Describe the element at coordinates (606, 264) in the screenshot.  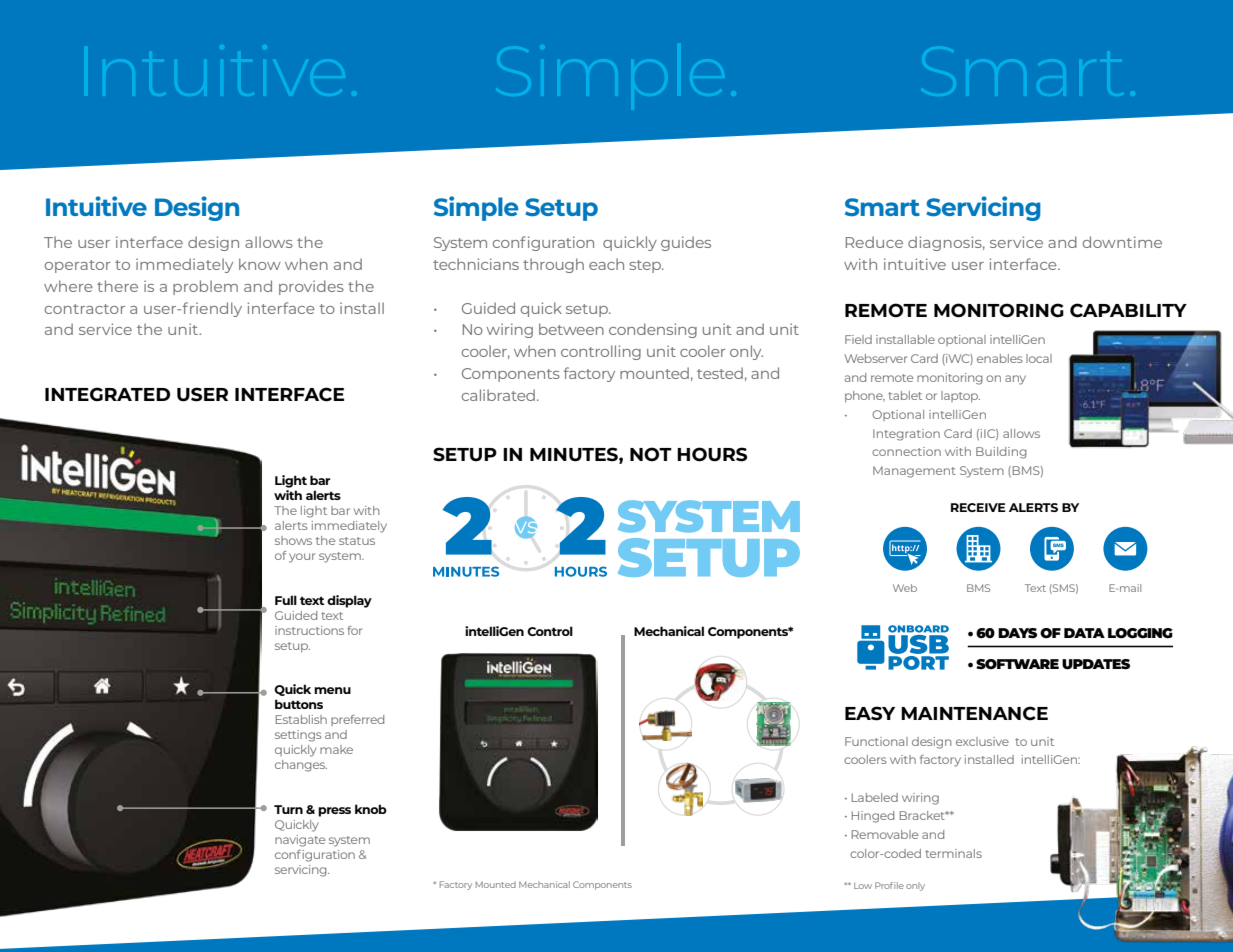
I see `each` at that location.
